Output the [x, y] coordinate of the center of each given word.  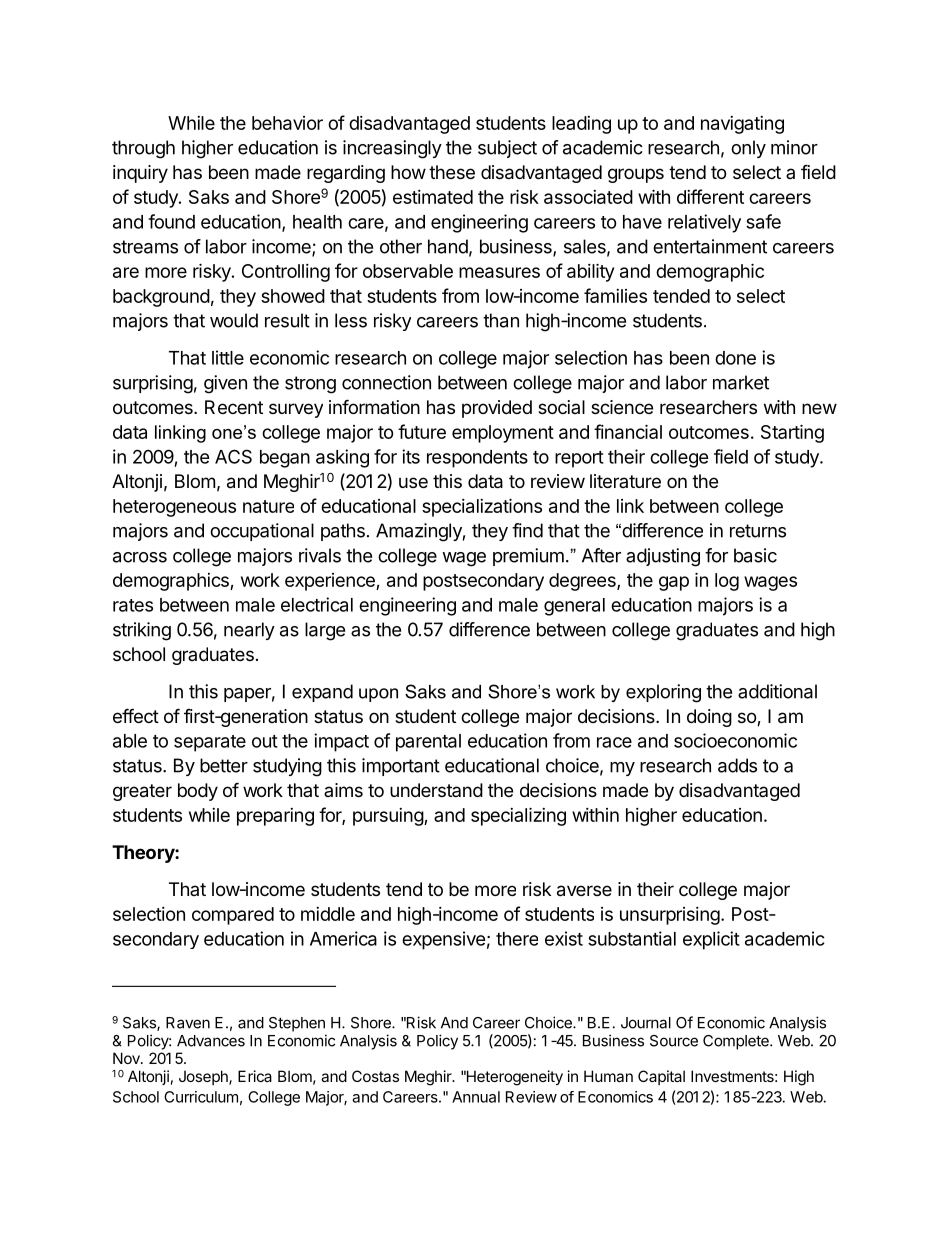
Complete [737, 1042]
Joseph [204, 1077]
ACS [233, 456]
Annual [476, 1097]
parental [428, 743]
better [224, 765]
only [748, 149]
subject [507, 149]
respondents [477, 459]
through [143, 149]
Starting [792, 433]
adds [737, 765]
